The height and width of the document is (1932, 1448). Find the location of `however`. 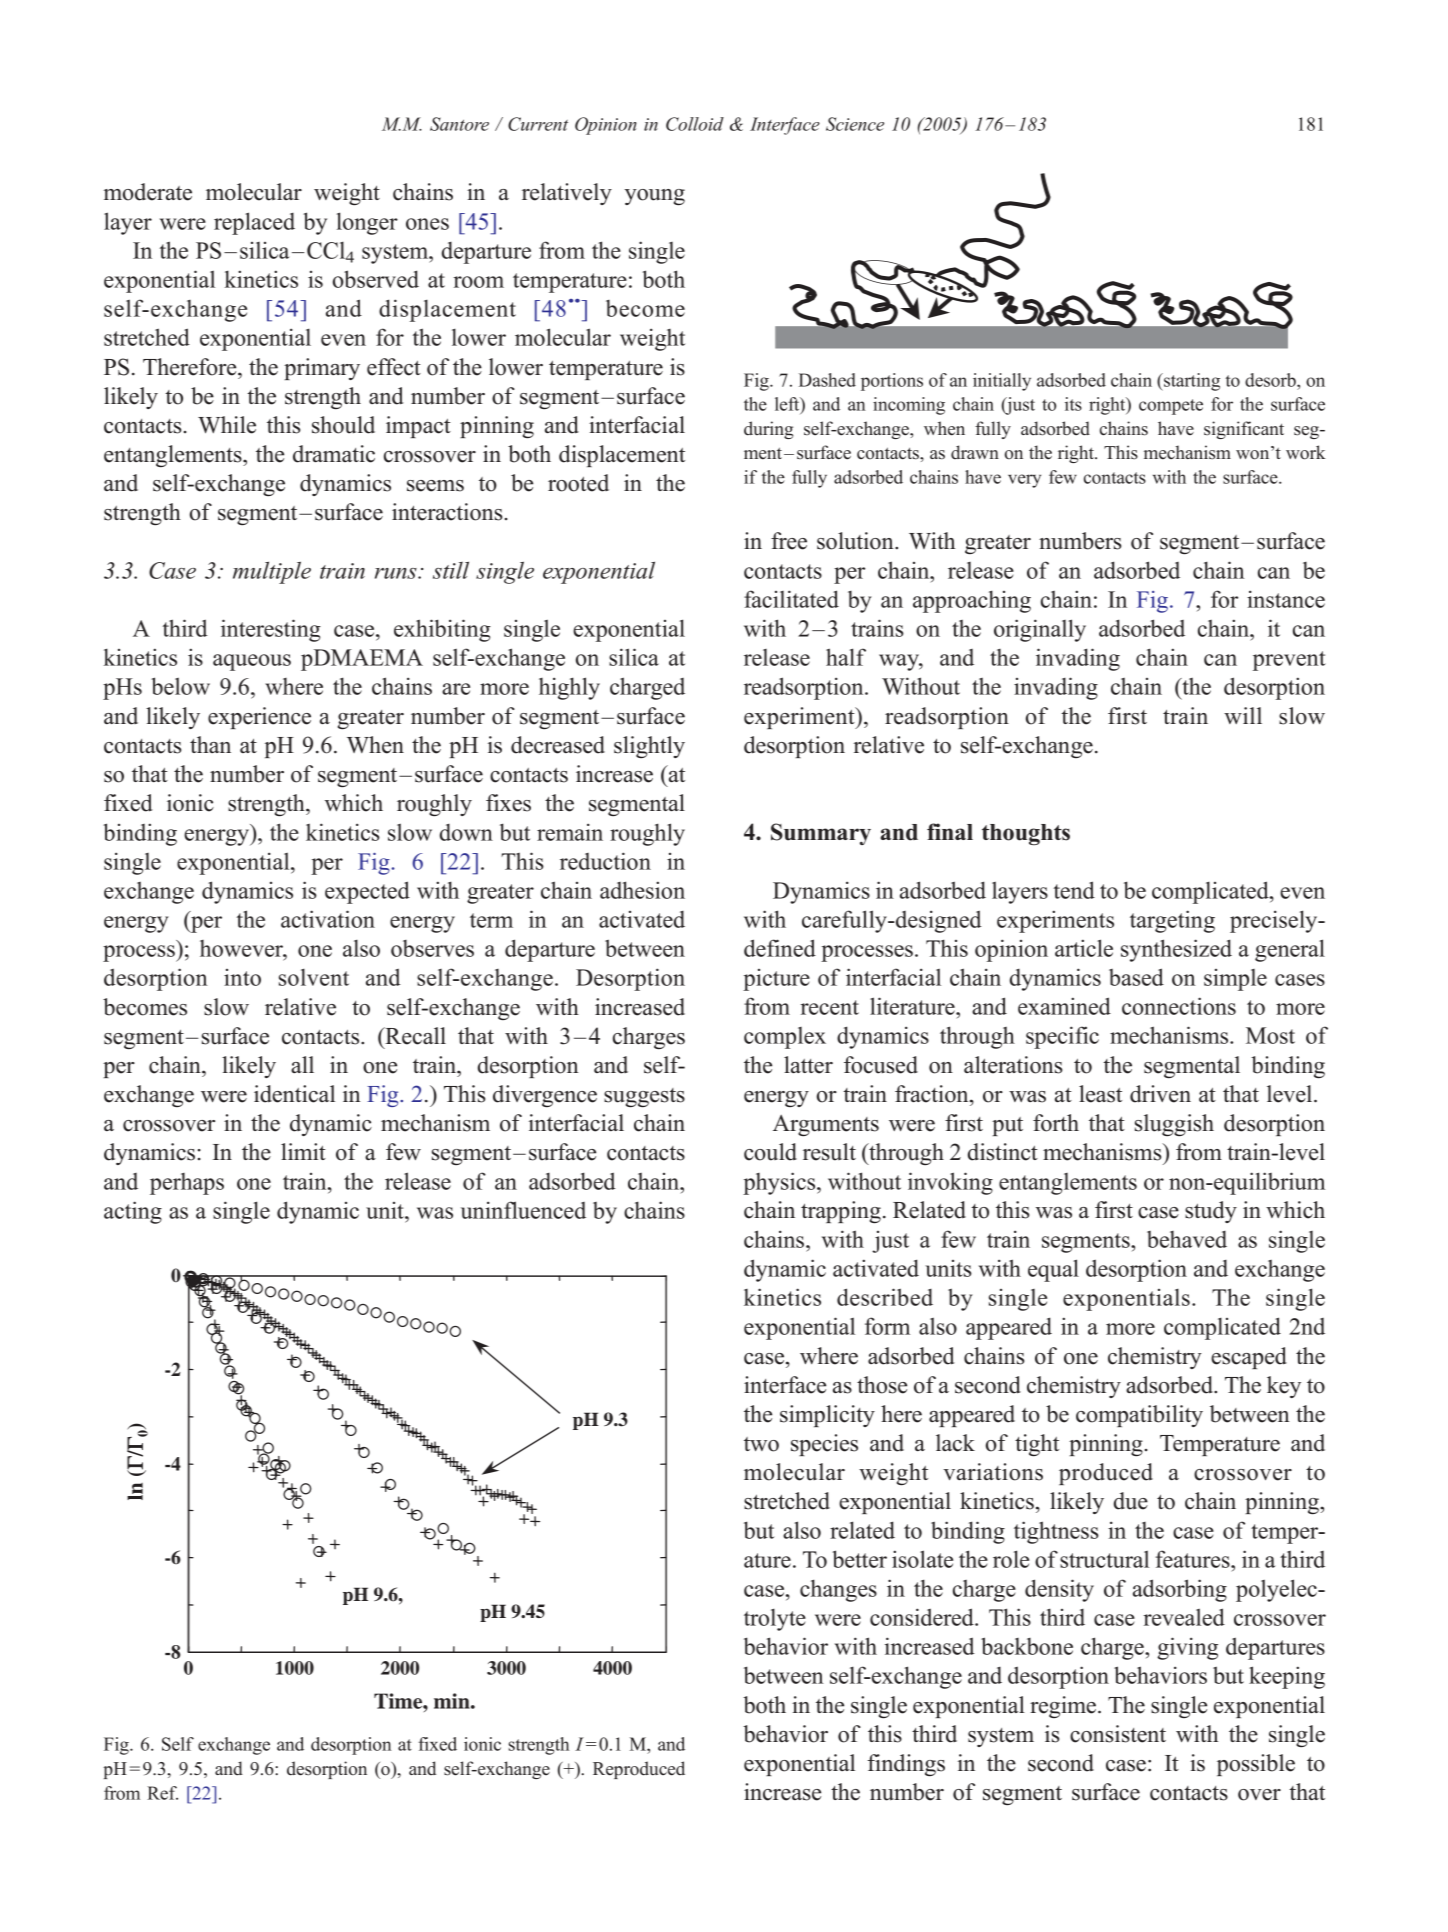

however is located at coordinates (242, 948).
